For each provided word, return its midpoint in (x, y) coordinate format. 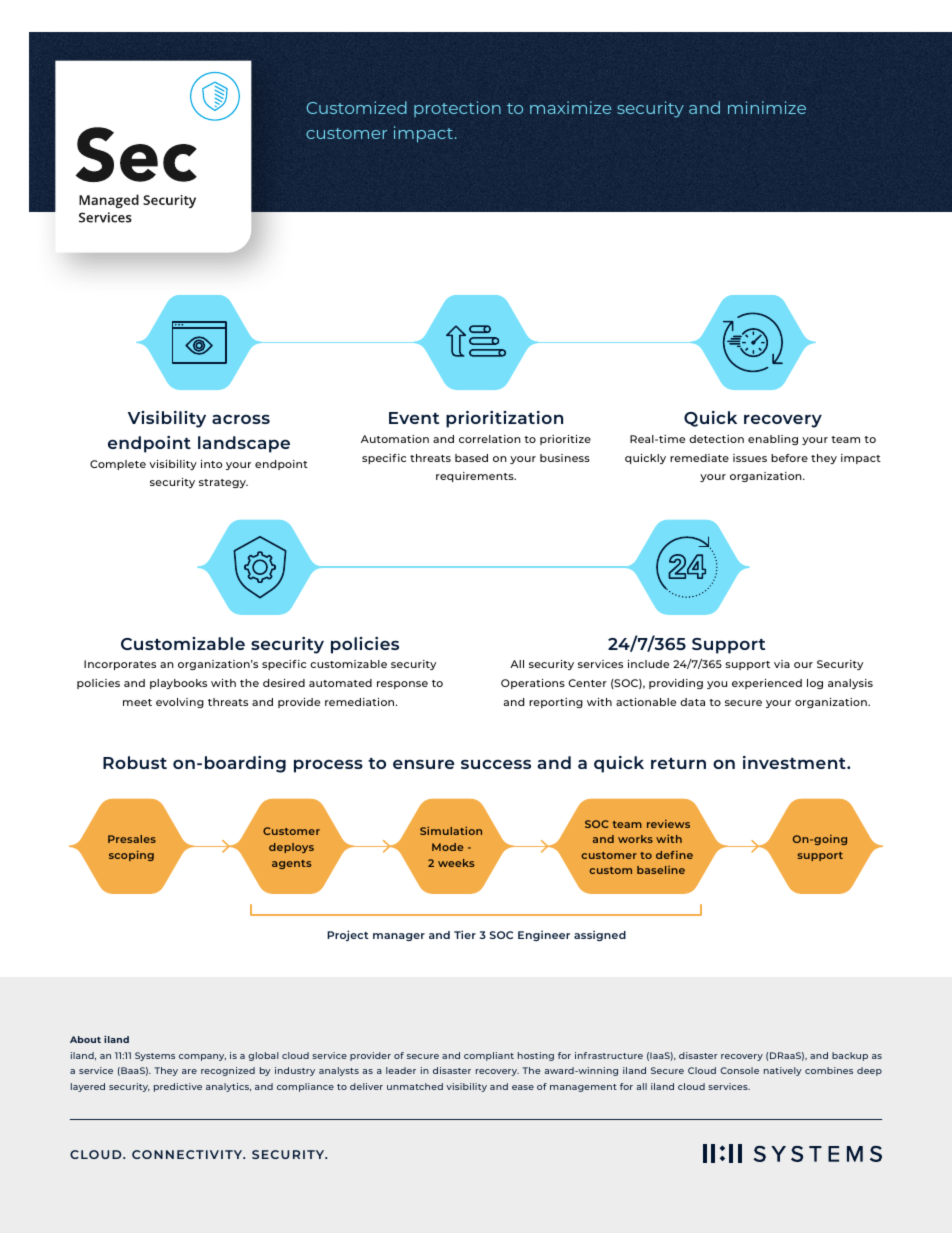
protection (457, 109)
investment (795, 762)
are (189, 1071)
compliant (489, 1056)
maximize (570, 107)
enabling (773, 440)
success (496, 764)
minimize (767, 107)
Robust (135, 762)
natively (783, 1071)
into (211, 464)
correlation (490, 439)
